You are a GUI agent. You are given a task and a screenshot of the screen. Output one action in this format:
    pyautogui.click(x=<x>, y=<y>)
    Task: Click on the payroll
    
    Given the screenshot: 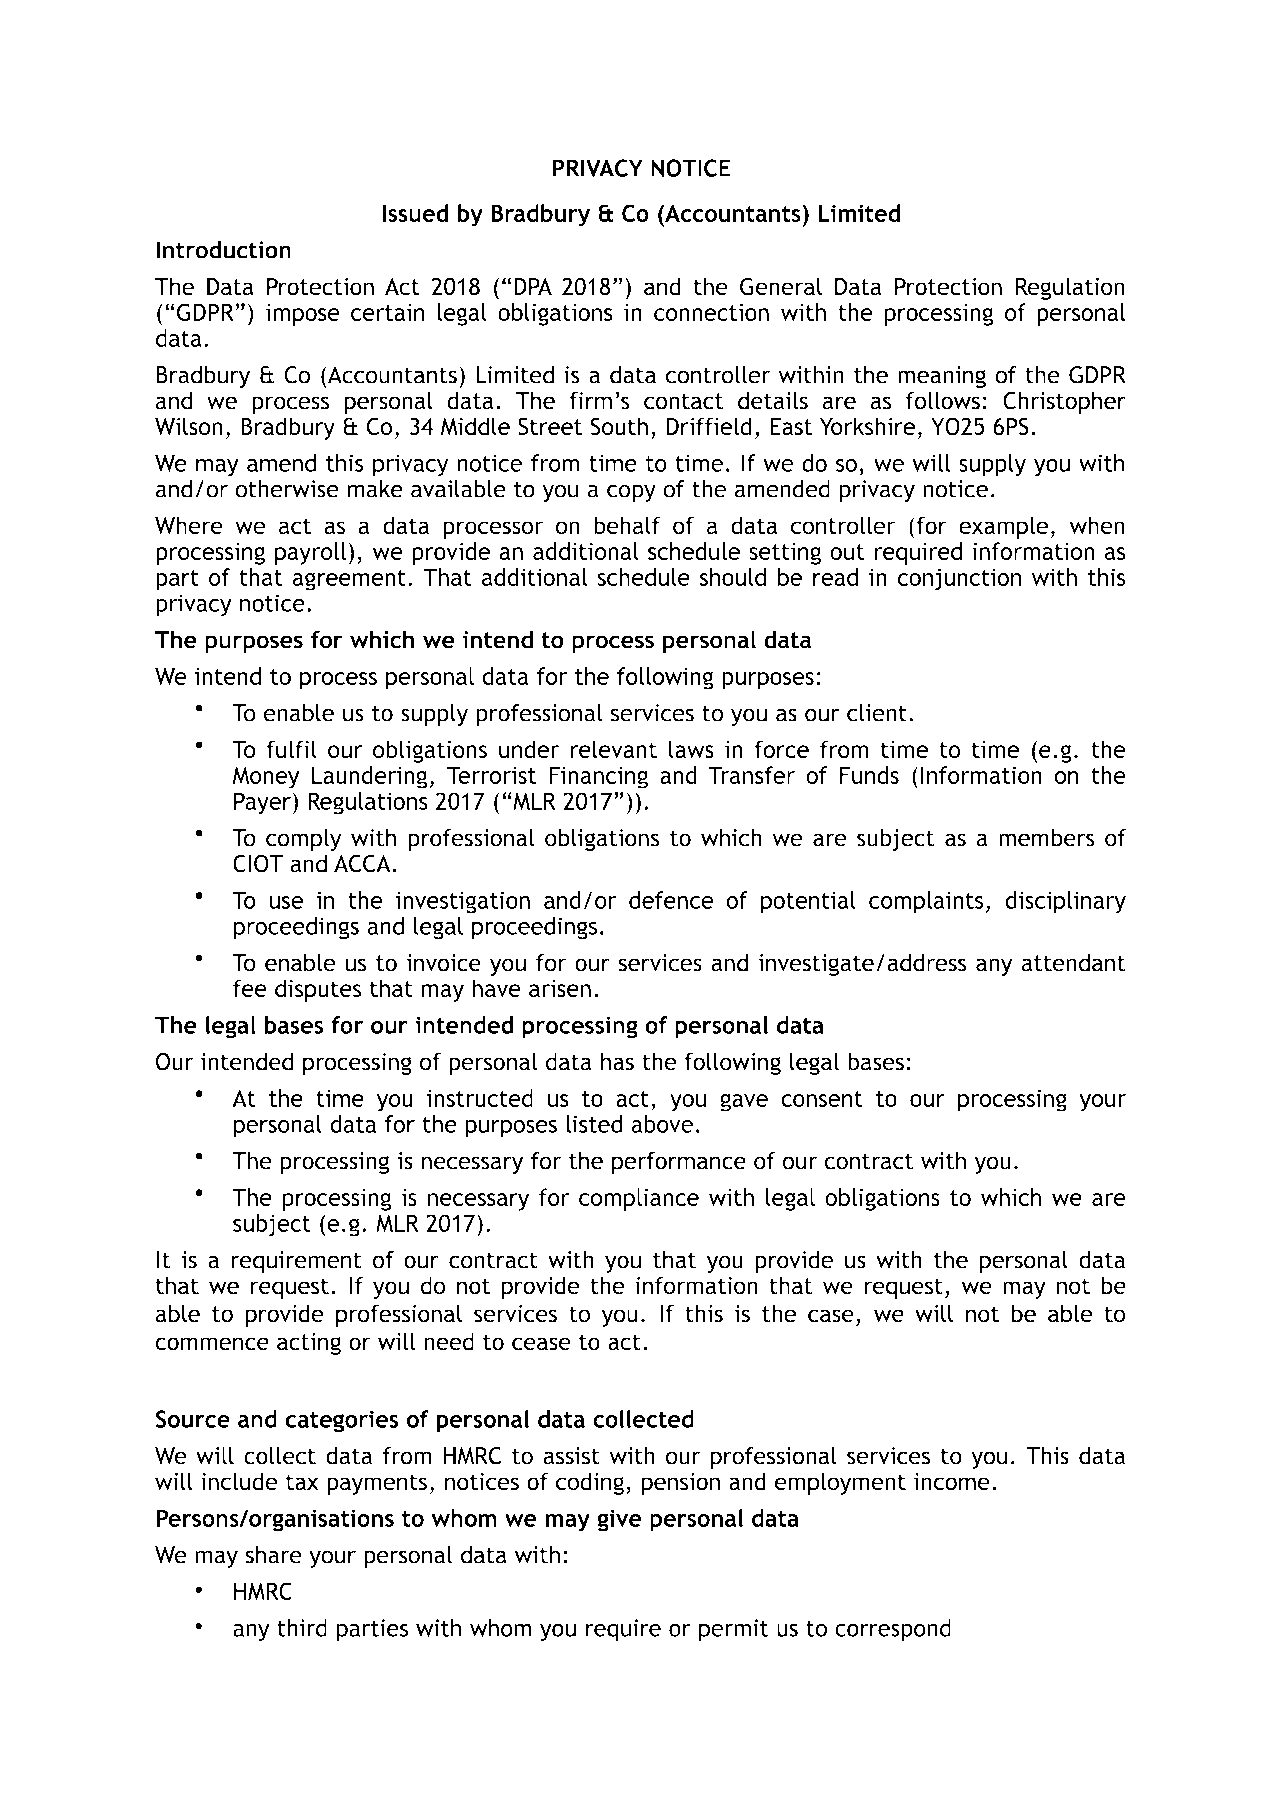 What is the action you would take?
    pyautogui.click(x=310, y=553)
